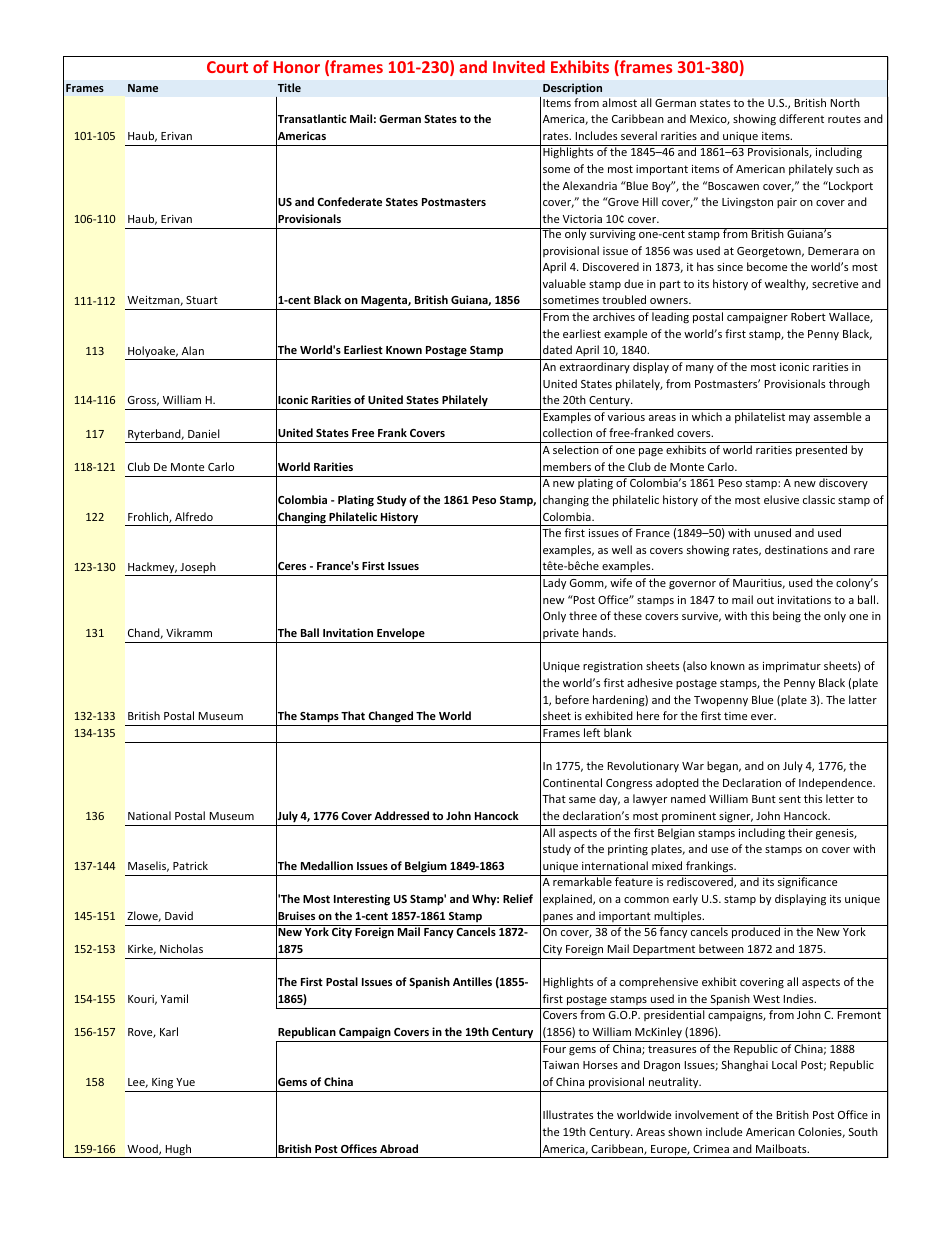 Image resolution: width=952 pixels, height=1233 pixels. Describe the element at coordinates (198, 569) in the screenshot. I see `Joseph` at that location.
